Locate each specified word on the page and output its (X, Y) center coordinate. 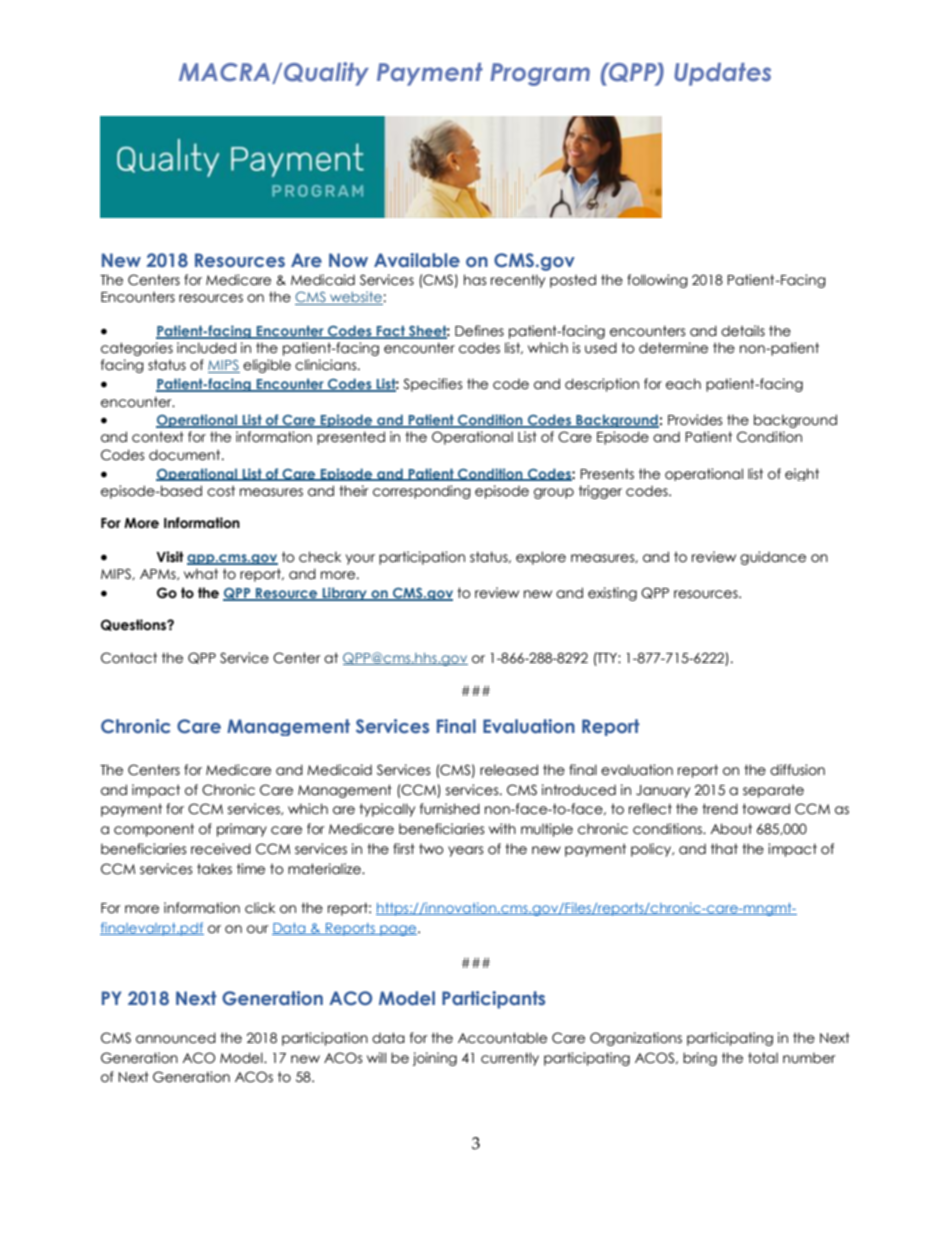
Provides (695, 420)
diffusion (797, 770)
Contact (129, 658)
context (158, 437)
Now (348, 260)
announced (176, 1038)
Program (540, 74)
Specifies (433, 385)
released (509, 770)
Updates (722, 74)
